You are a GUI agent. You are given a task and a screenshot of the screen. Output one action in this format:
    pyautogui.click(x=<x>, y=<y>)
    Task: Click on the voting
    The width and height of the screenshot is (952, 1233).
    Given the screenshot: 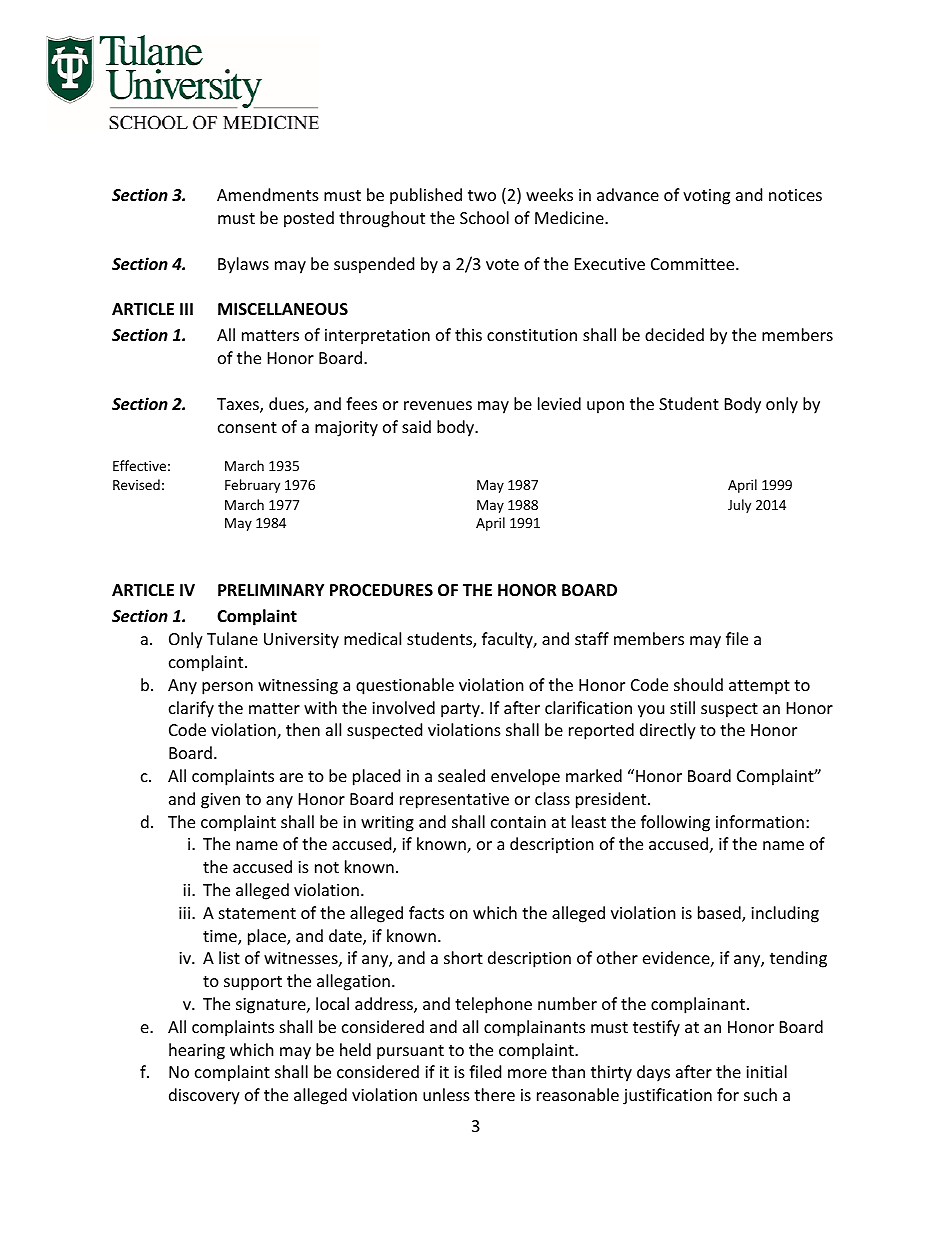 What is the action you would take?
    pyautogui.click(x=706, y=197)
